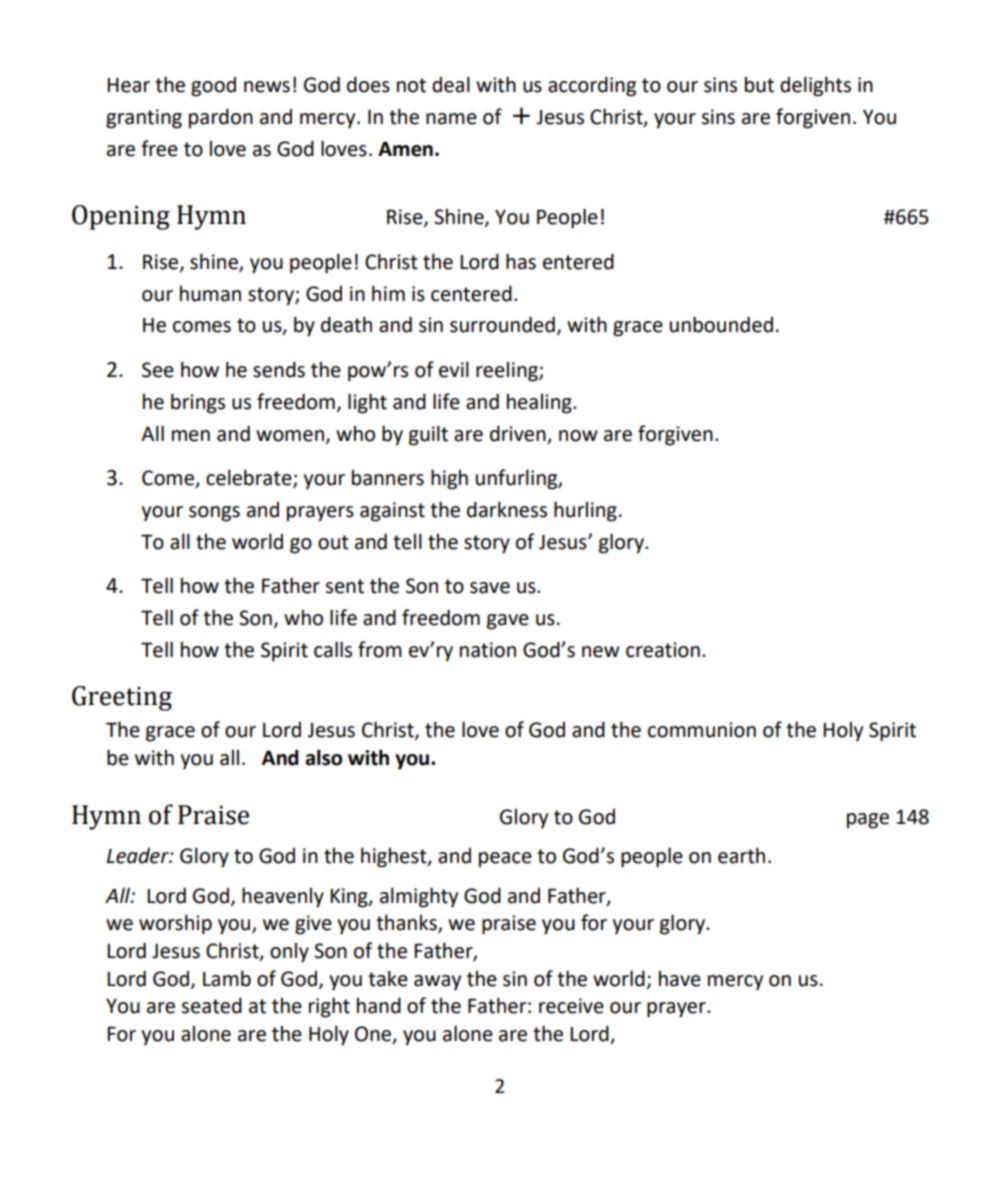  What do you see at coordinates (502, 324) in the document?
I see `surrounded` at bounding box center [502, 324].
